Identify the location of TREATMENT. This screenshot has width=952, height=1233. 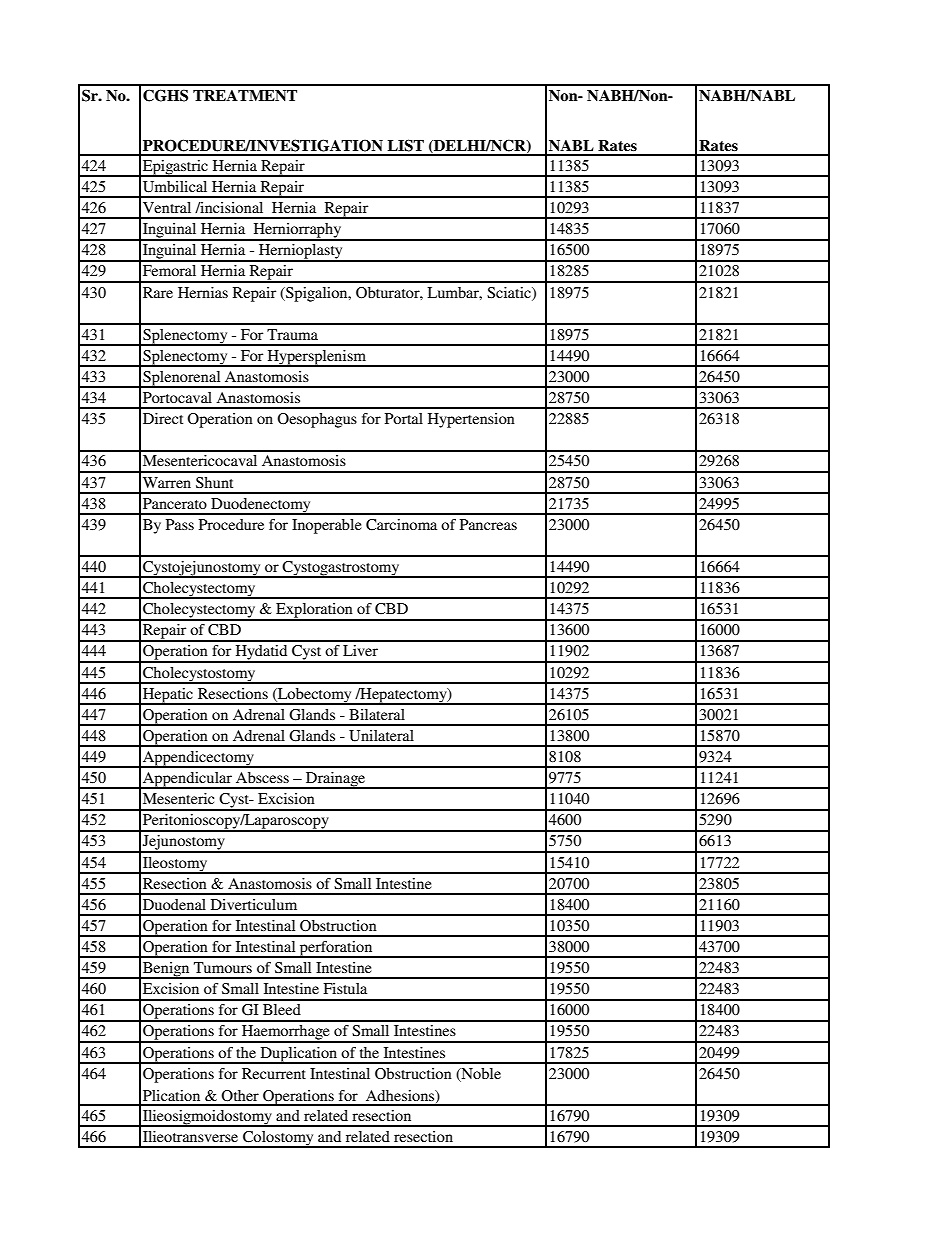
(245, 95).
